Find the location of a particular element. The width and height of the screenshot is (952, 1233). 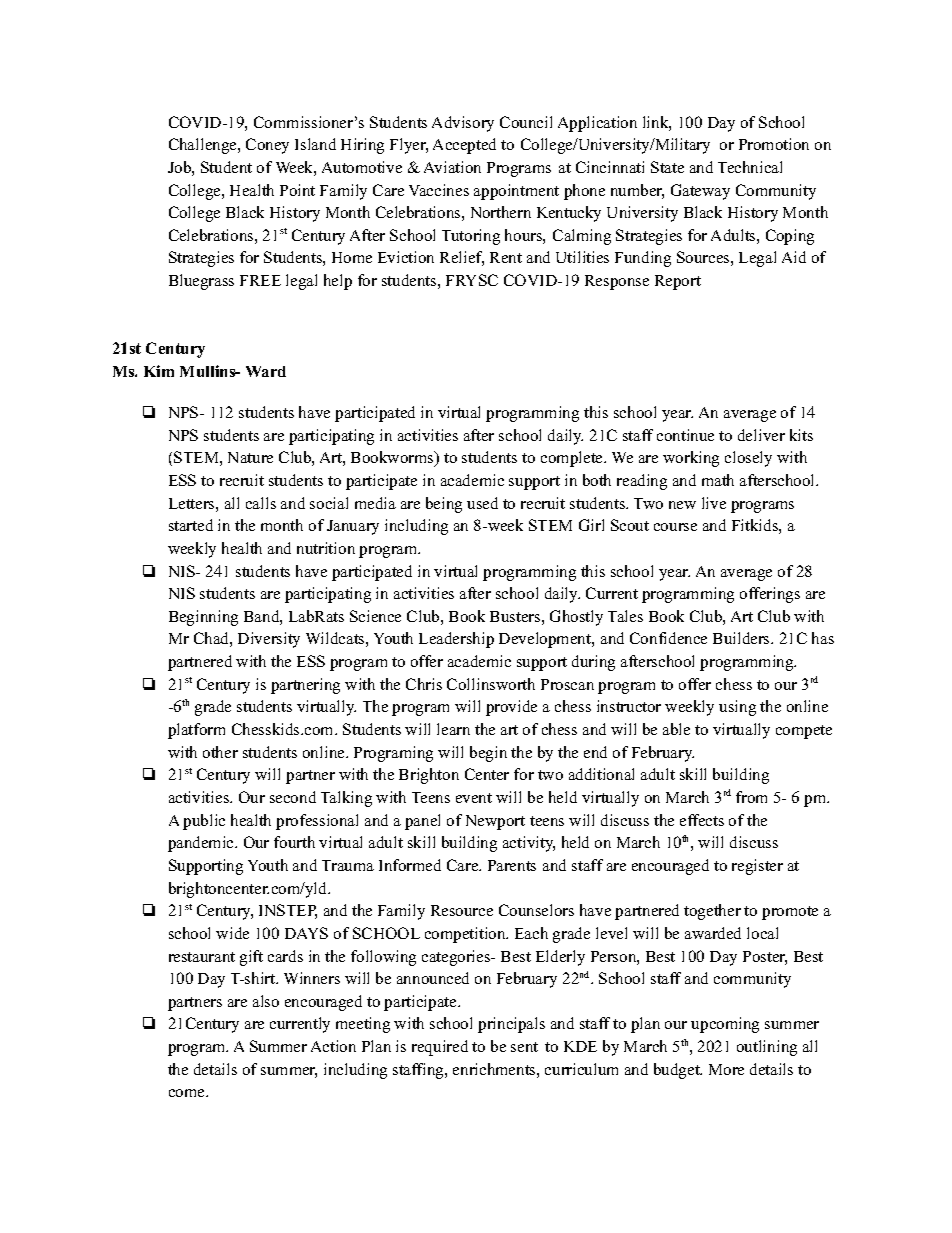

Builders is located at coordinates (742, 638).
